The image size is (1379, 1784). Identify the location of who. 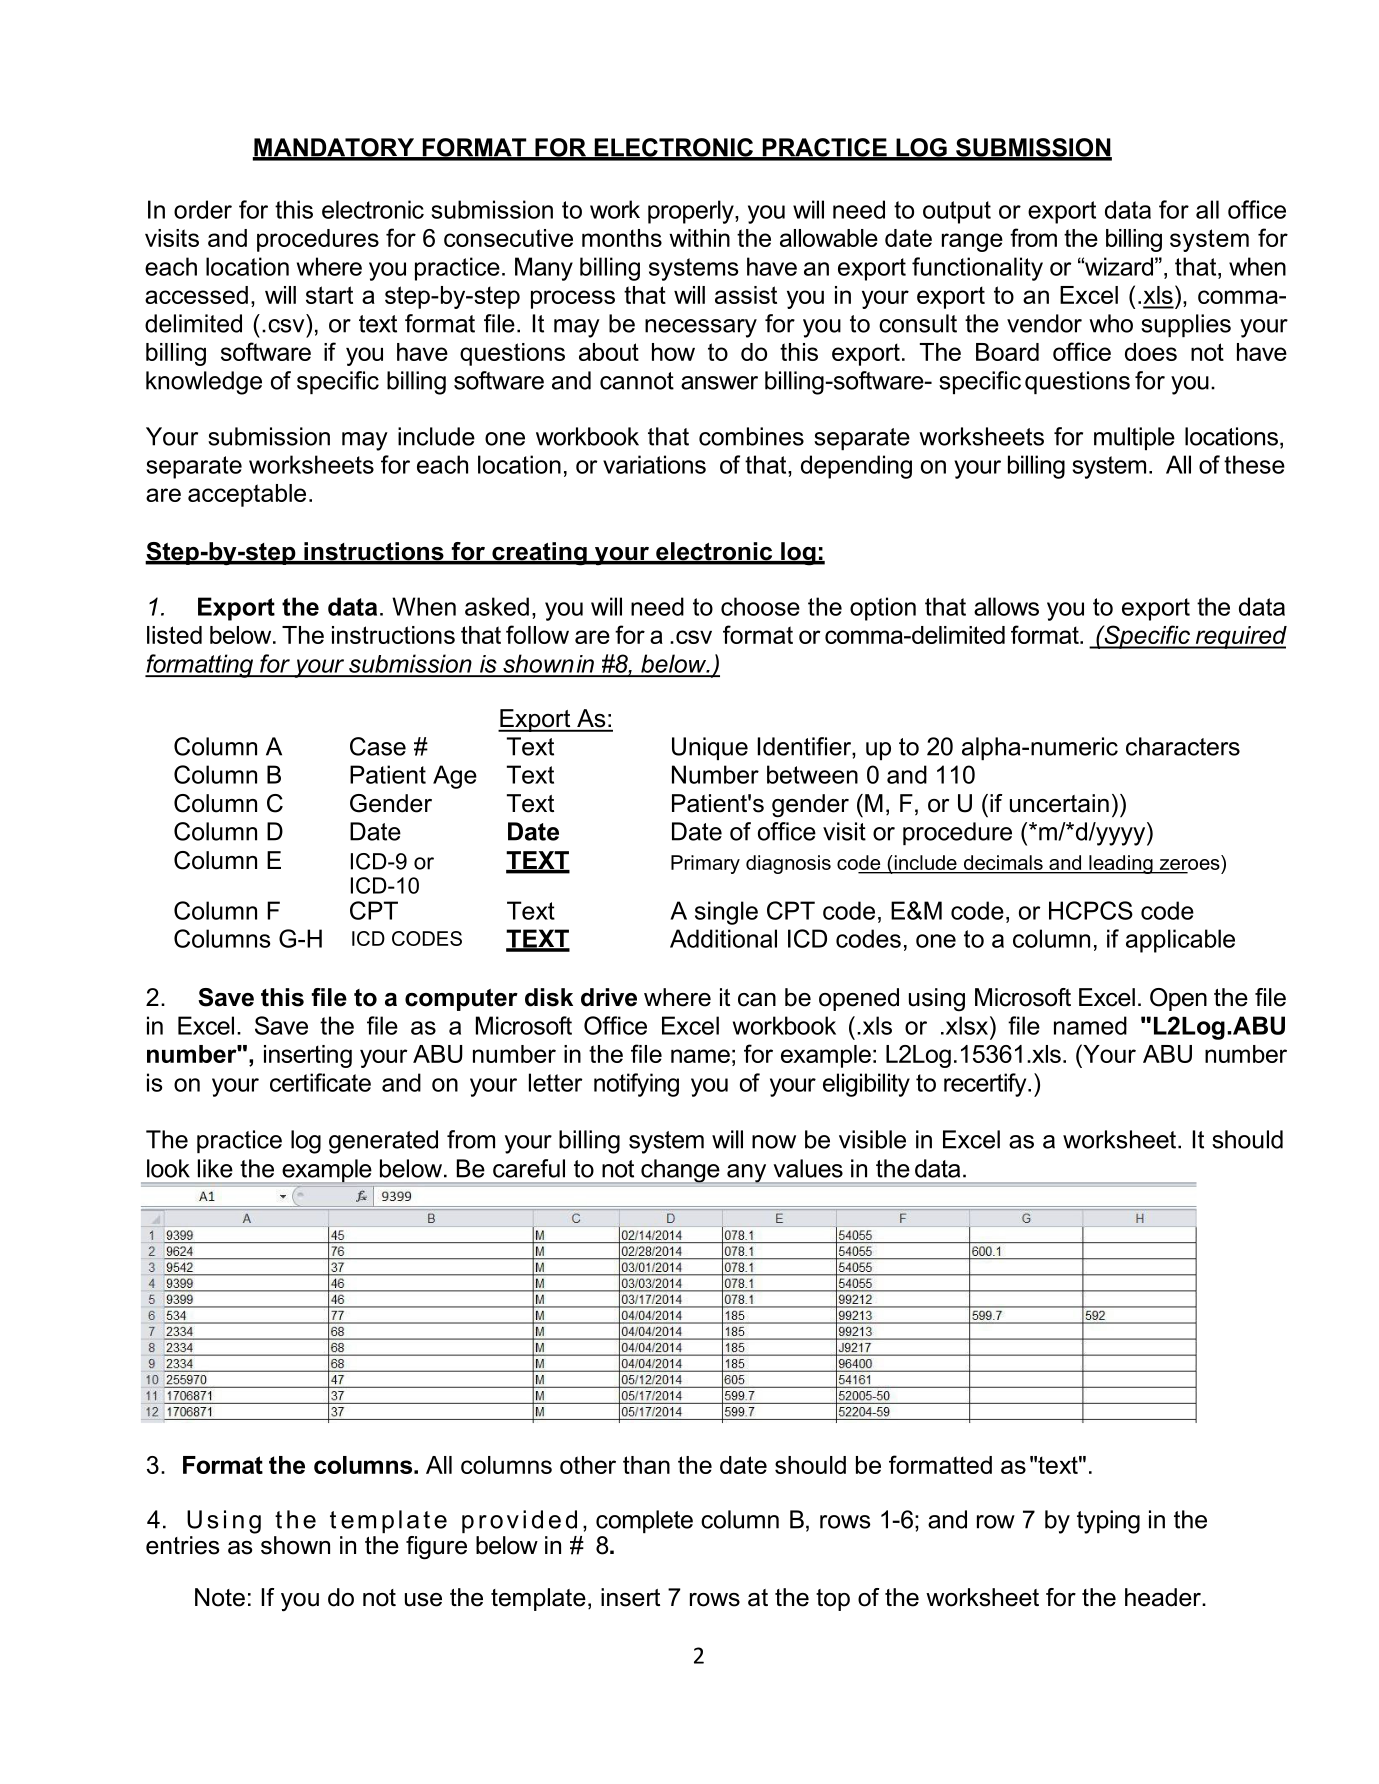
(1111, 323).
